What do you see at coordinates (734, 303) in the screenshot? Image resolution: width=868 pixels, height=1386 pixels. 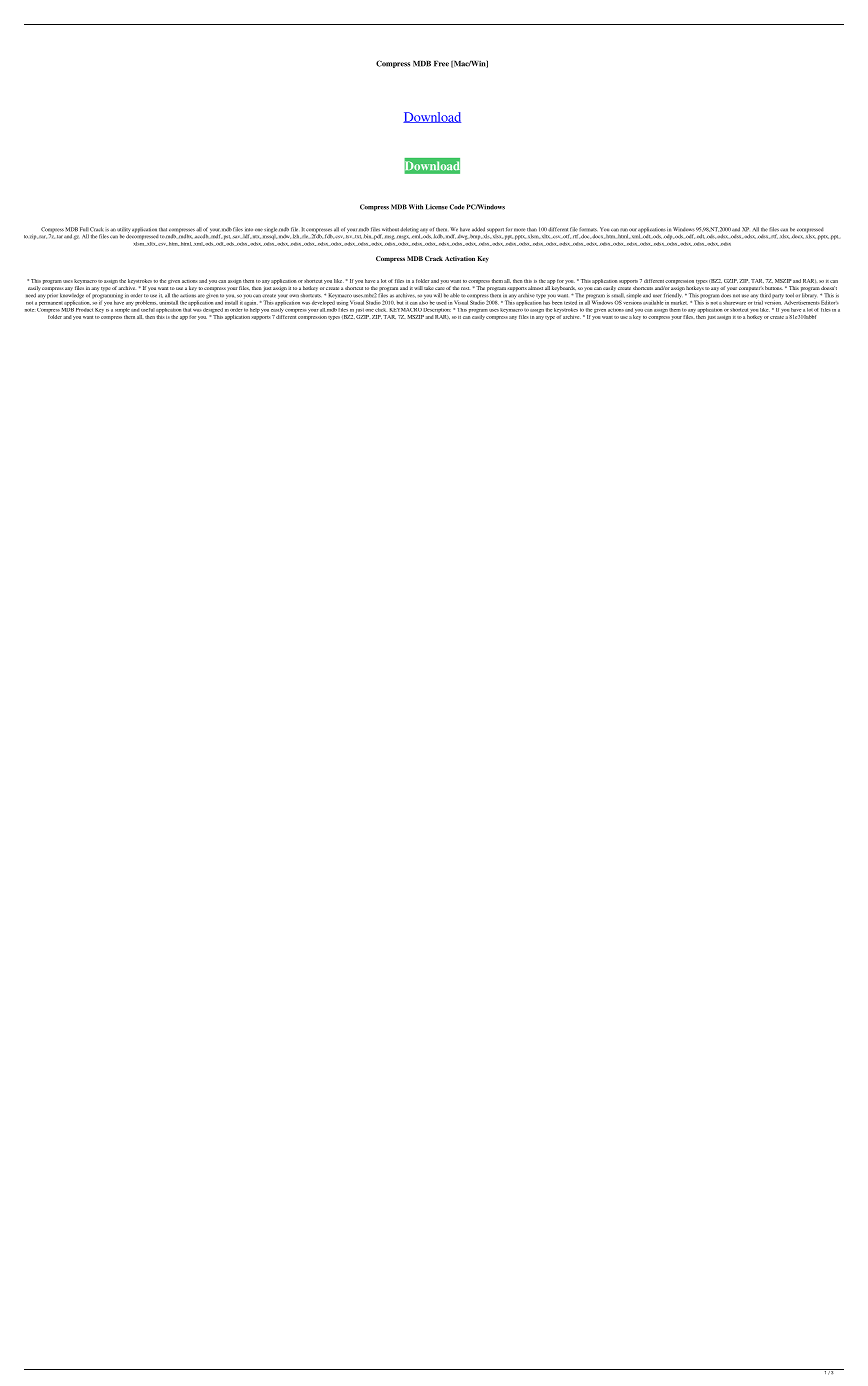 I see `shareware` at bounding box center [734, 303].
